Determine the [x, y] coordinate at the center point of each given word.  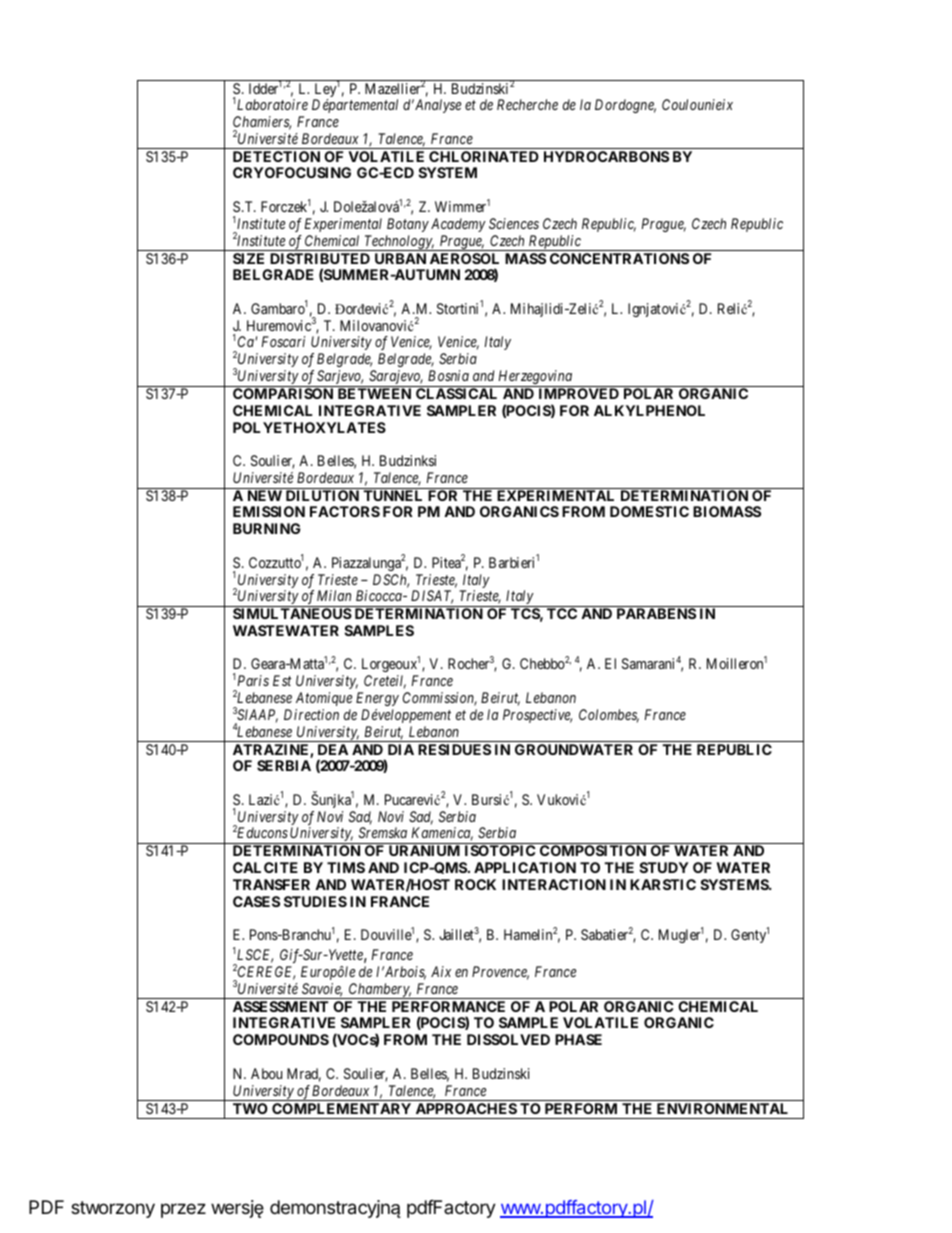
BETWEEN [374, 393]
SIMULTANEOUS [292, 613]
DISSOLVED [508, 1039]
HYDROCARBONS [606, 156]
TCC [562, 613]
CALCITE [265, 867]
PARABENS [656, 613]
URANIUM [424, 850]
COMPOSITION [593, 850]
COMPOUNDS [281, 1039]
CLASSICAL [456, 393]
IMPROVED [579, 393]
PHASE [578, 1039]
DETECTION [276, 156]
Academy [458, 225]
